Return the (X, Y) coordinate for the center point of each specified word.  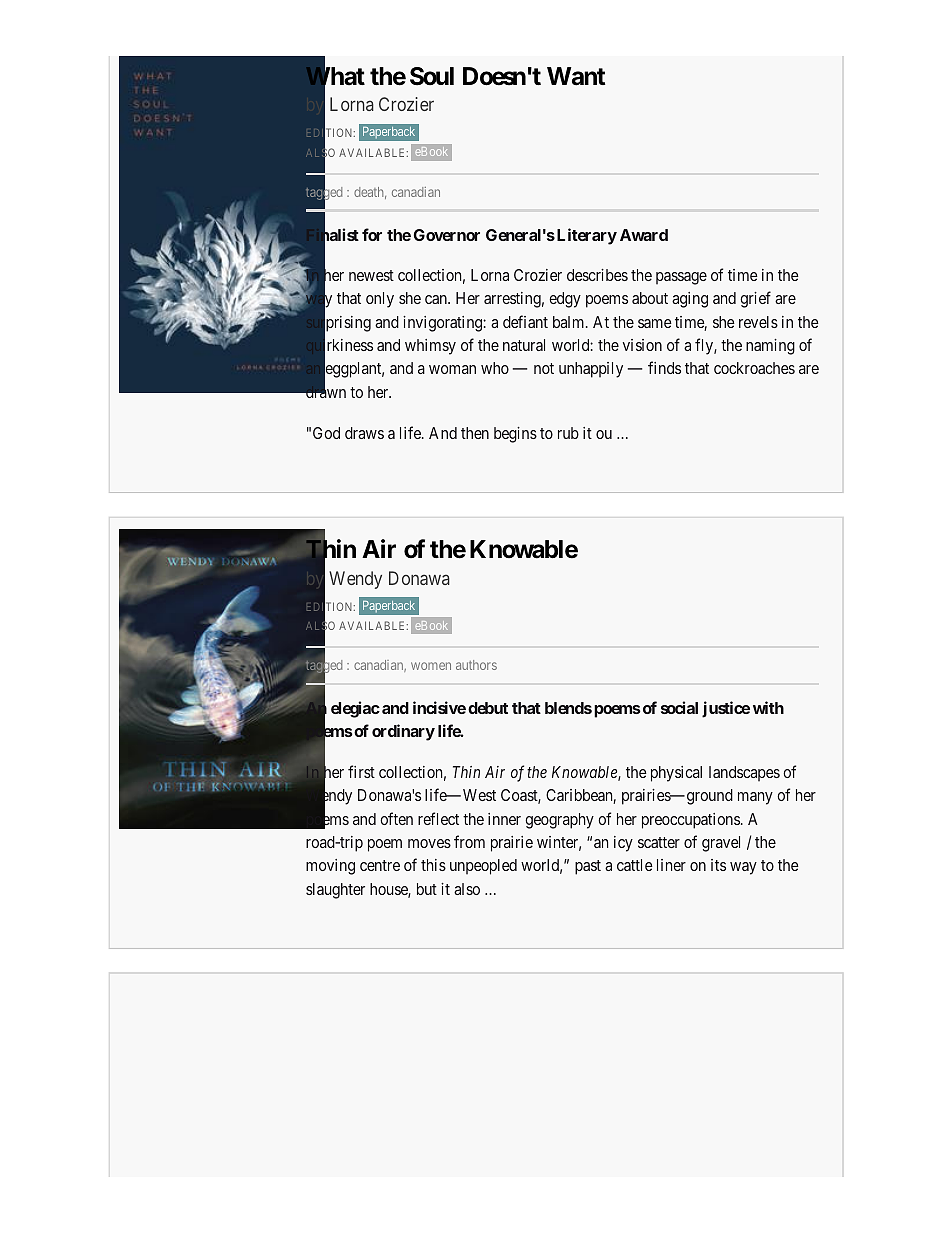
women (431, 666)
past (588, 867)
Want (576, 76)
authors (476, 665)
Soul (432, 76)
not (544, 368)
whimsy (430, 347)
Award (644, 235)
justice (726, 709)
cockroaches (754, 368)
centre (380, 865)
